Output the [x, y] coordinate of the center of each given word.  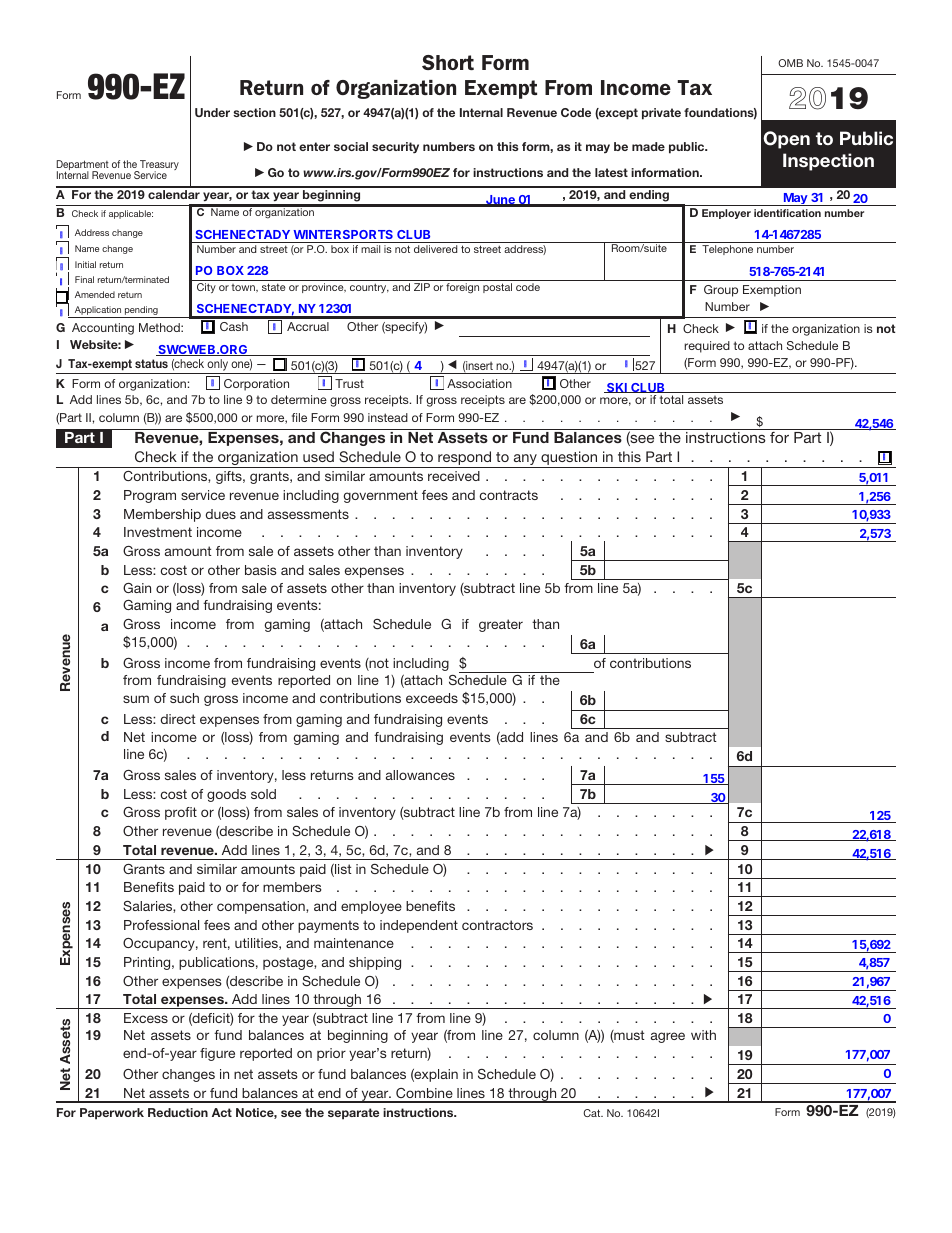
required [707, 347]
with [703, 1035]
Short [448, 62]
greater [501, 625]
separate [353, 1114]
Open [786, 140]
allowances [420, 775]
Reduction [178, 1112]
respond [465, 459]
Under [212, 112]
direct [178, 719]
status [151, 363]
